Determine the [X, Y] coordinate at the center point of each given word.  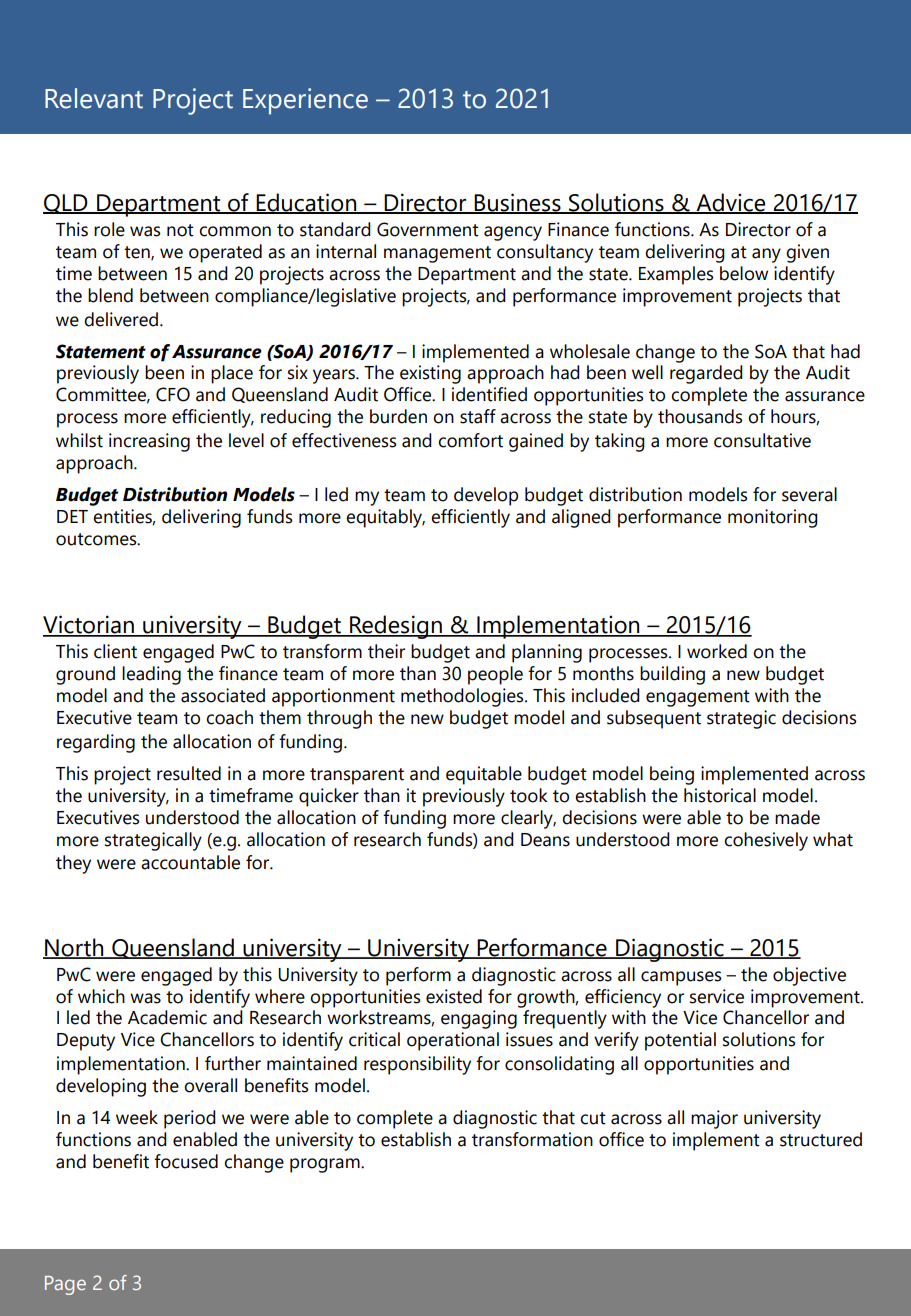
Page [65, 1285]
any [766, 255]
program [326, 1165]
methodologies [463, 697]
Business [518, 203]
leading [151, 675]
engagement [698, 698]
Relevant [94, 98]
